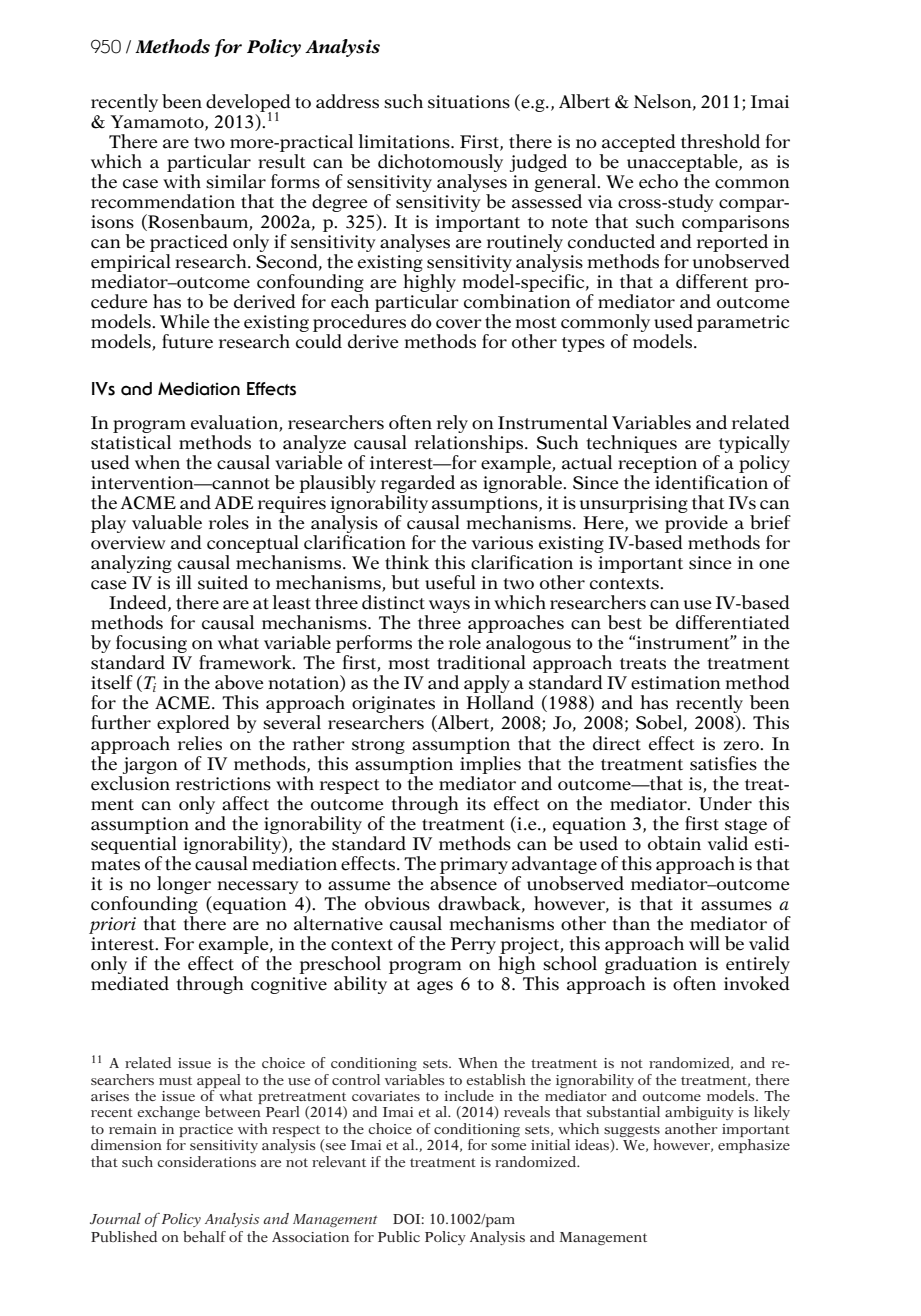 This screenshot has height=1316, width=921. What do you see at coordinates (625, 622) in the screenshot?
I see `best` at bounding box center [625, 622].
